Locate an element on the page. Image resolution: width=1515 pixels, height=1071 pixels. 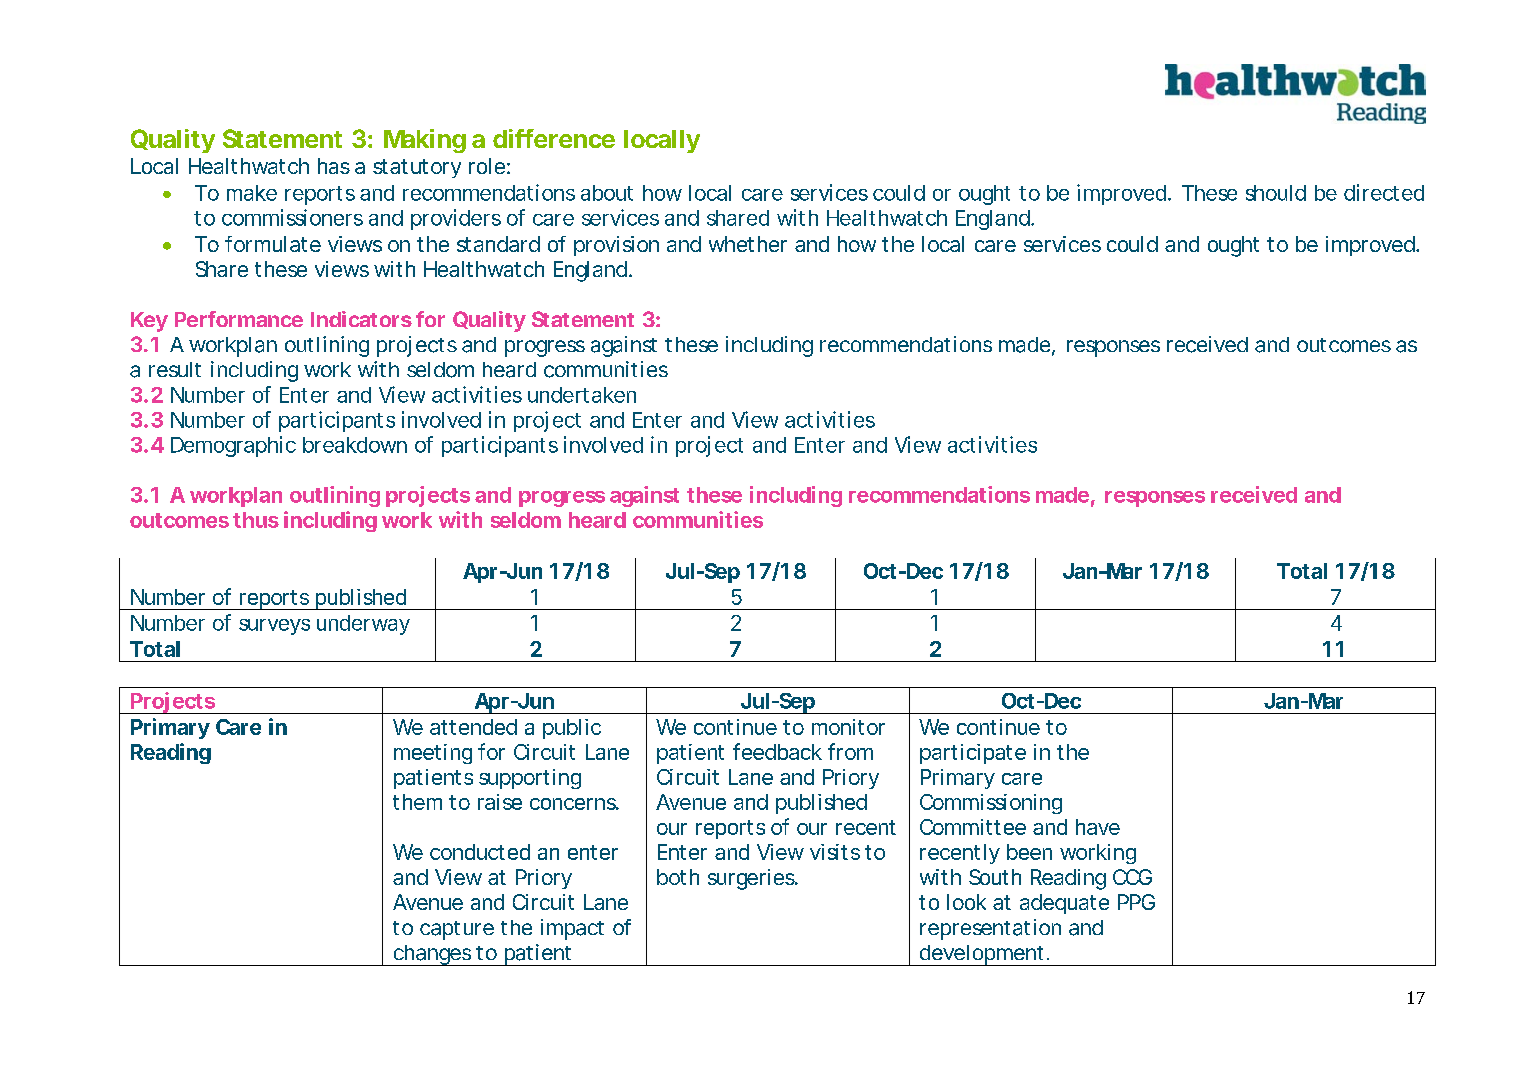
surgeries is located at coordinates (752, 879).
